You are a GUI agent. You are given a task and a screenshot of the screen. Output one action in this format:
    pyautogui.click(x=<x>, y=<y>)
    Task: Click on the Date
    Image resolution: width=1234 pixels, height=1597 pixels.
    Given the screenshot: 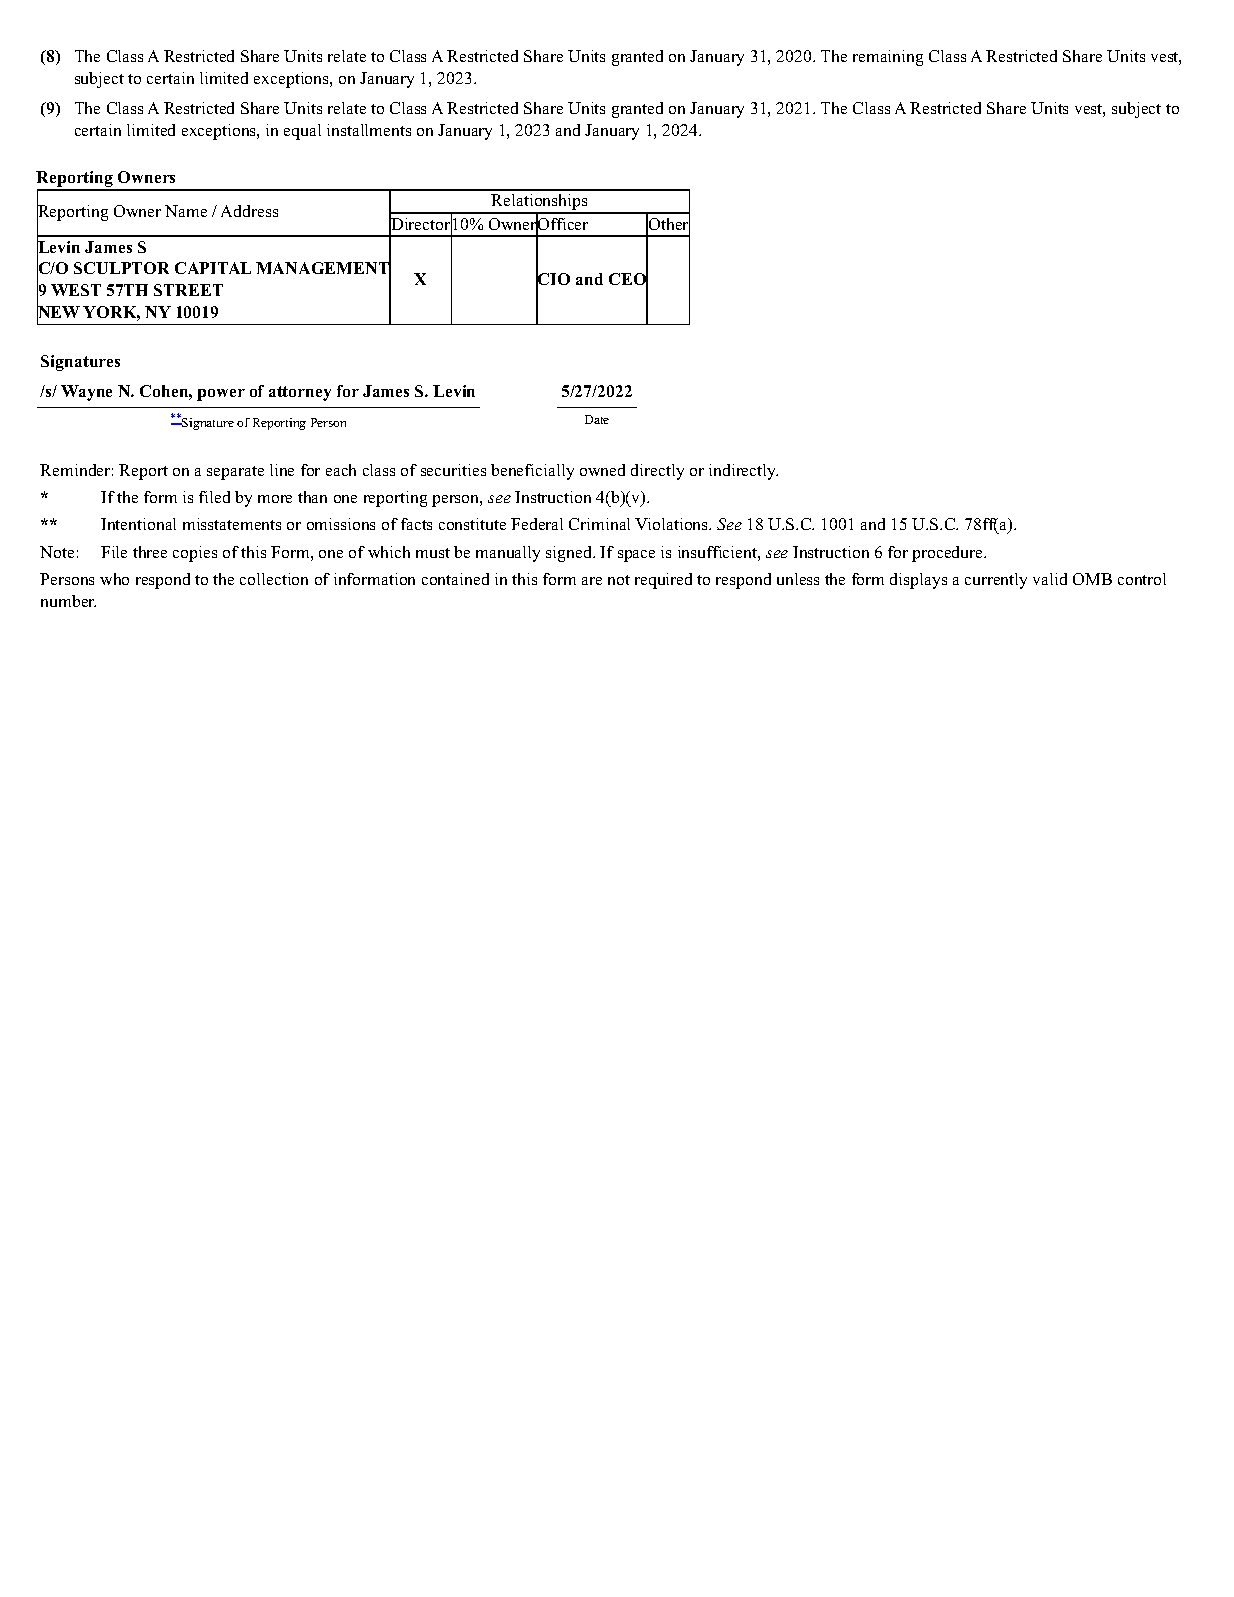 What is the action you would take?
    pyautogui.click(x=597, y=419)
